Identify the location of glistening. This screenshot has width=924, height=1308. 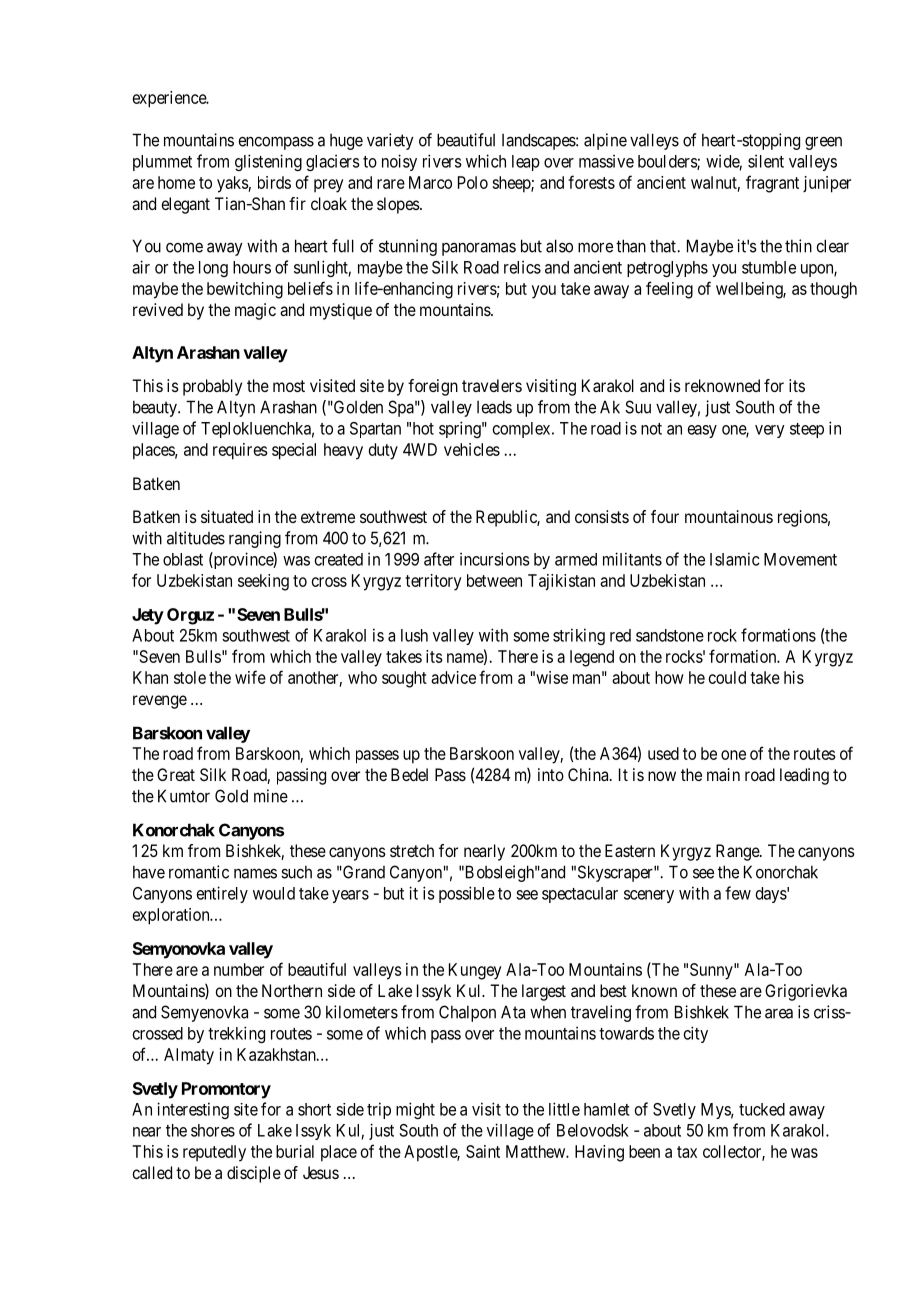
(268, 162).
